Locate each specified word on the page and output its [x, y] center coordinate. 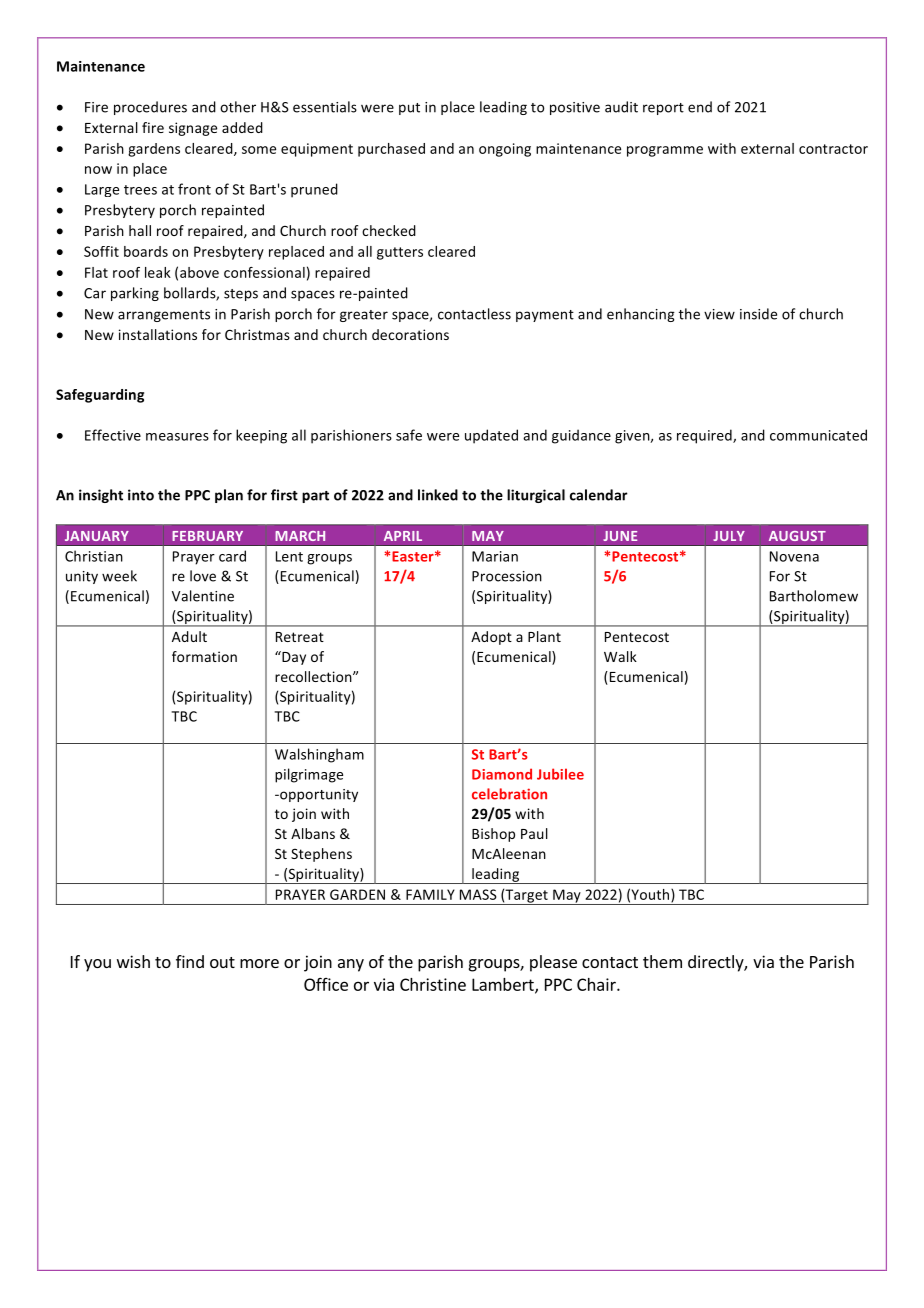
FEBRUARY [207, 536]
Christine [433, 984]
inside [758, 314]
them [662, 961]
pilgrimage [309, 775]
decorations [410, 334]
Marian [495, 556]
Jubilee [560, 774]
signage [193, 129]
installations [158, 334]
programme [665, 151]
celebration [509, 794]
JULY [729, 536]
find [190, 961]
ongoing [505, 150]
